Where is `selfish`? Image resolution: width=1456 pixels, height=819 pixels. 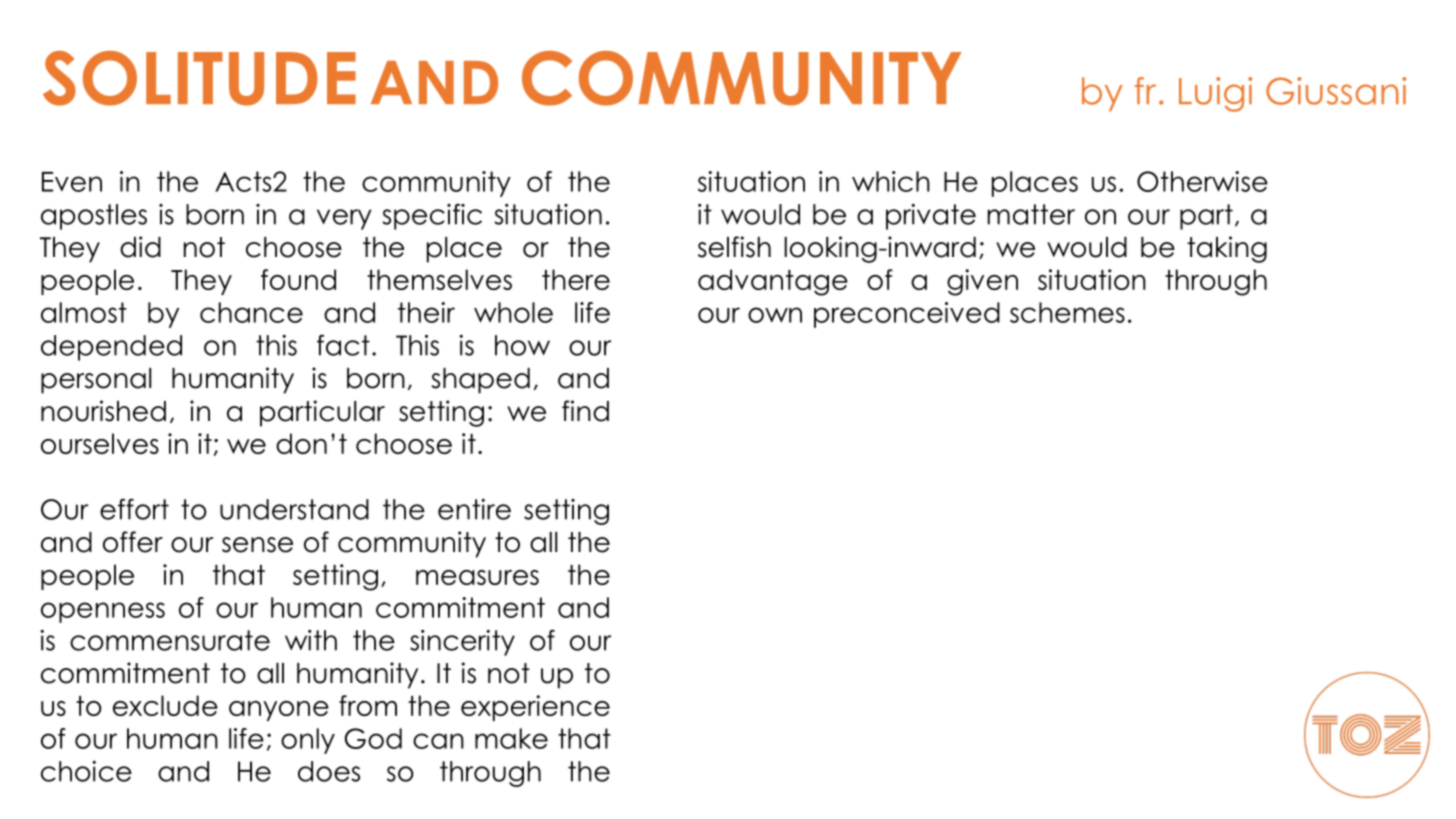
selfish is located at coordinates (734, 247).
